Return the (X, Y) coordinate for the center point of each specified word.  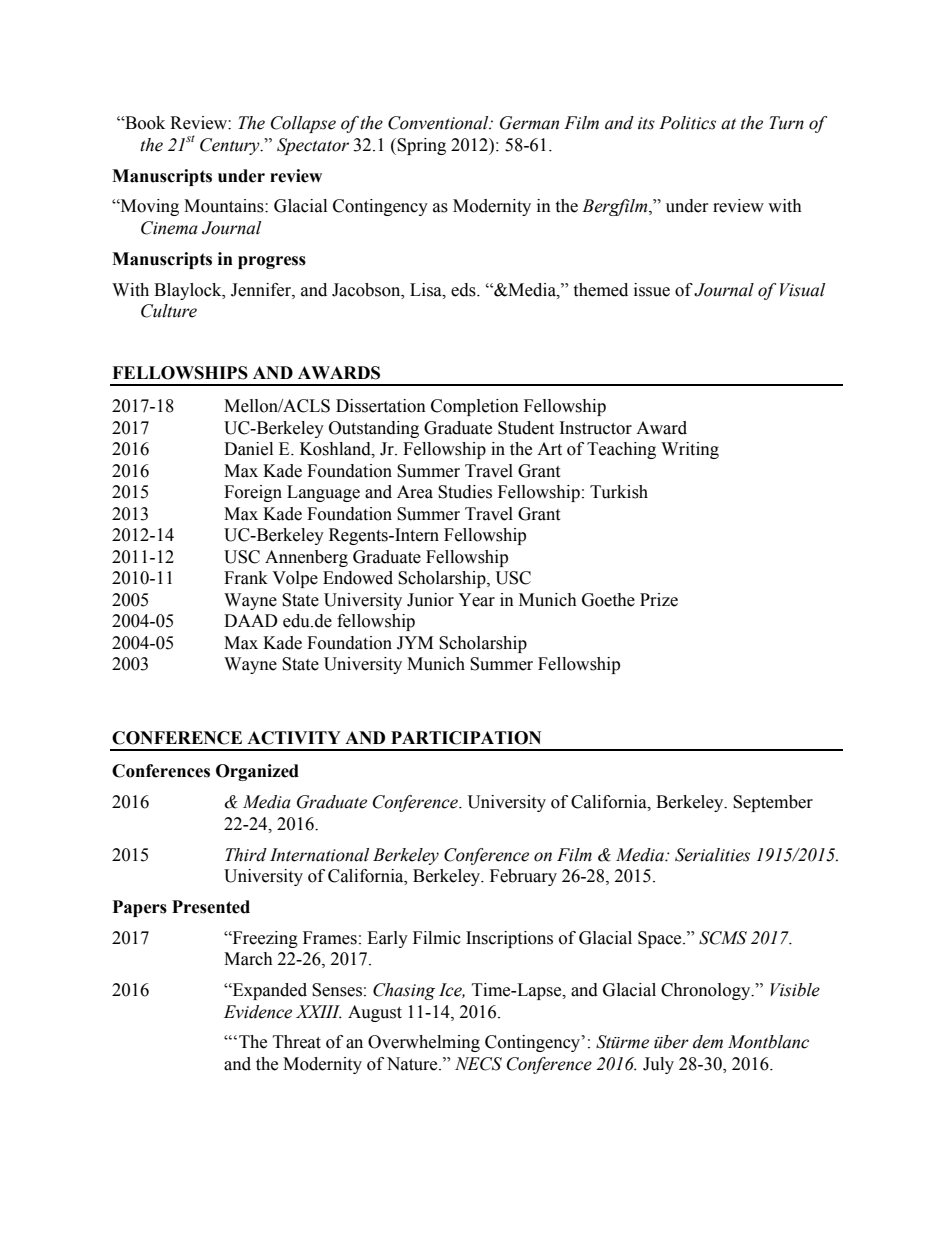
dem (708, 1042)
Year (476, 600)
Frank (246, 578)
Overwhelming (424, 1043)
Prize (659, 600)
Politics (687, 123)
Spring (421, 146)
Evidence (258, 1012)
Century (231, 146)
